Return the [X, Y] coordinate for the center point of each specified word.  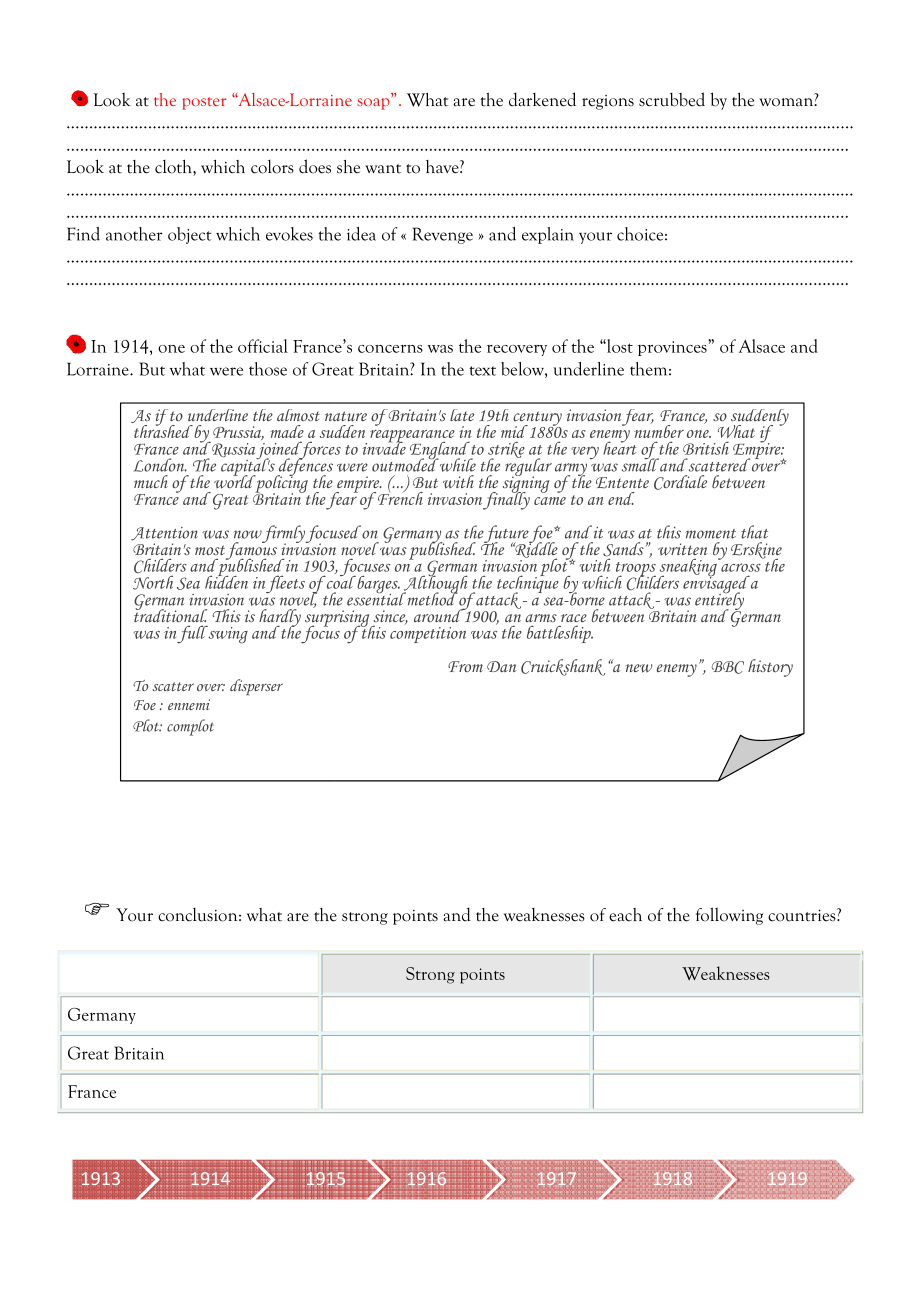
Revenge [442, 235]
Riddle [535, 550]
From [465, 666]
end [621, 498]
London [160, 465]
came [550, 501]
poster [204, 103]
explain [548, 235]
